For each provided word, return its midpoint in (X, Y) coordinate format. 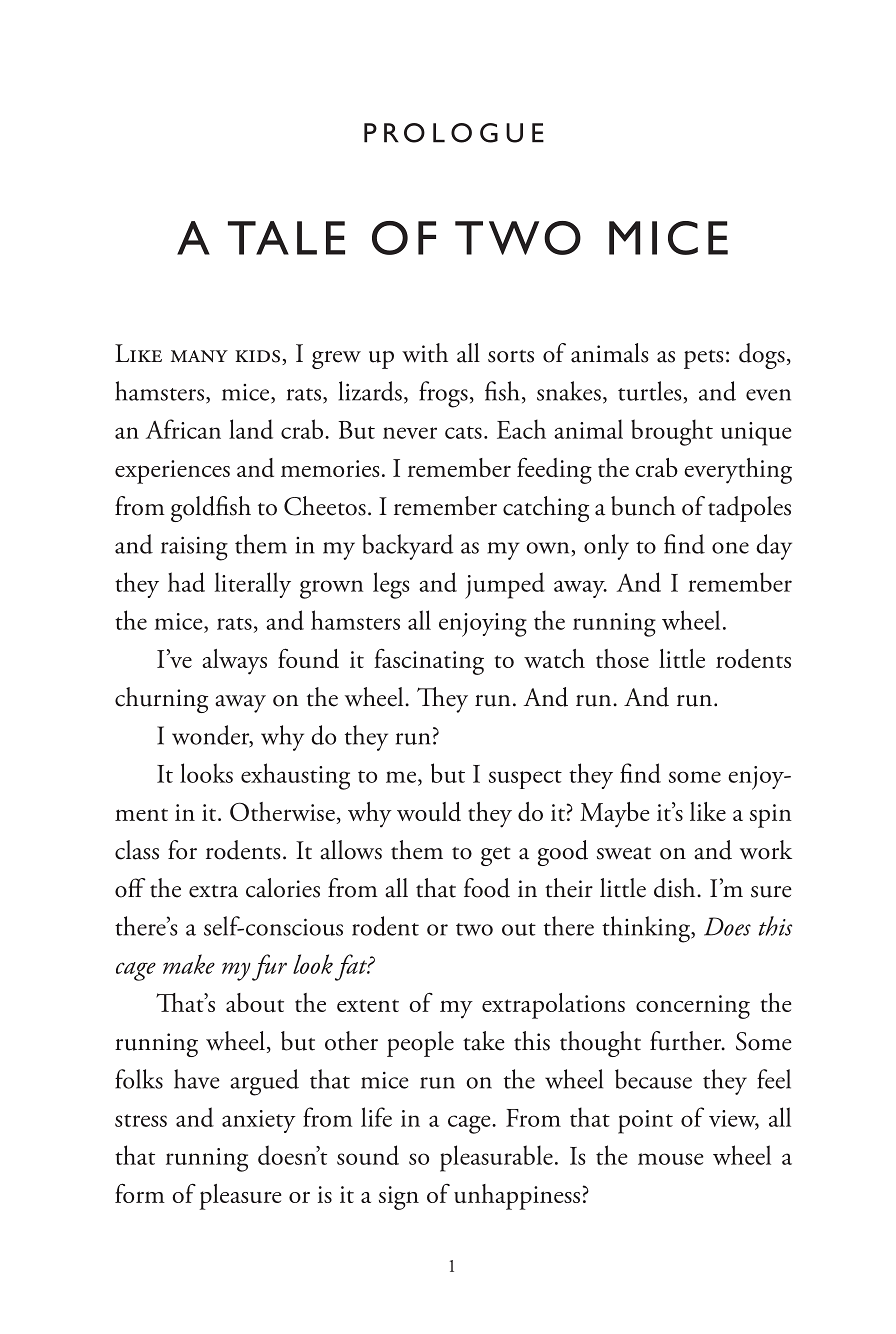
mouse (671, 1159)
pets (704, 359)
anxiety (259, 1121)
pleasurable (496, 1158)
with (425, 353)
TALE (286, 238)
